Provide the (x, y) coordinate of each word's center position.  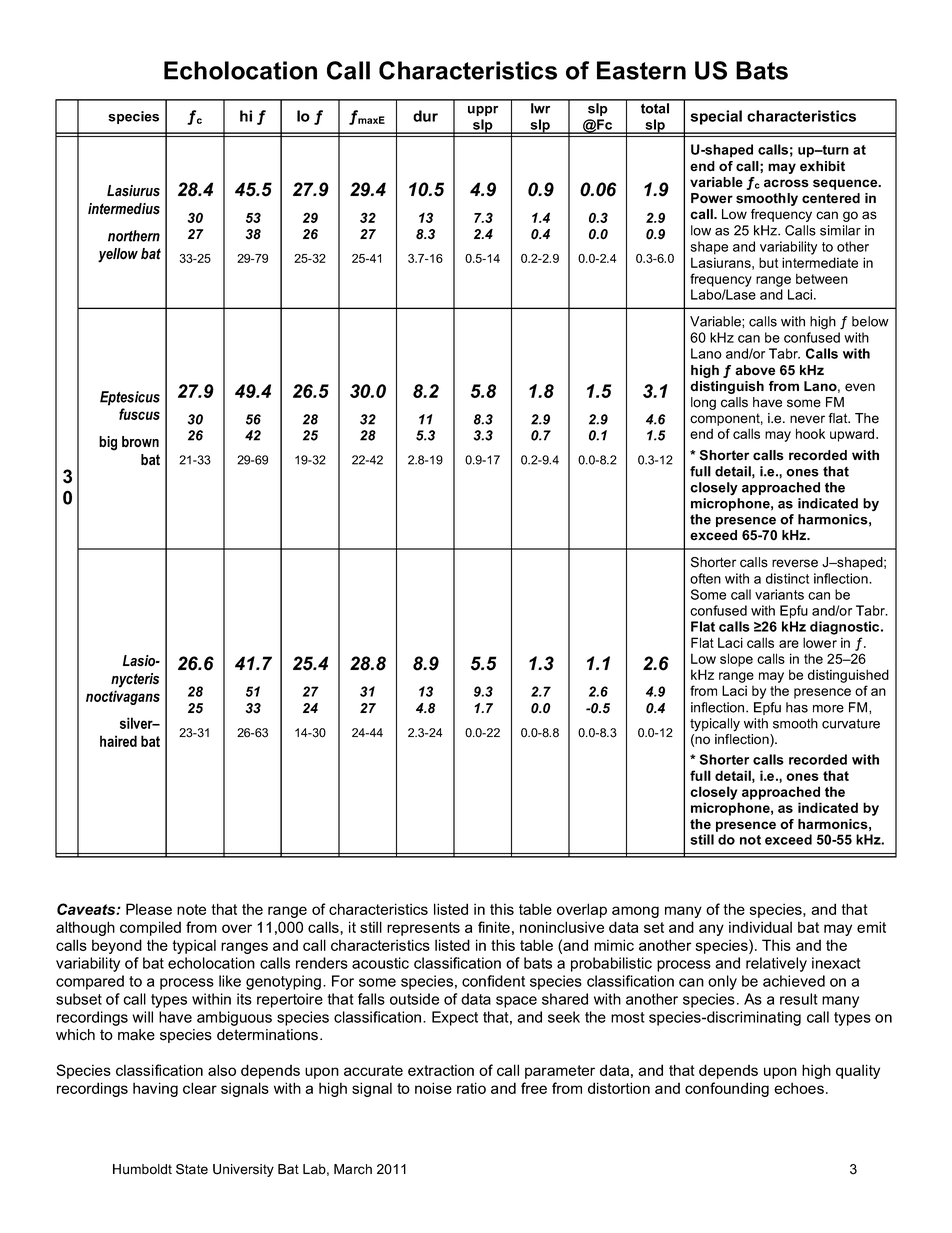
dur (425, 116)
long (703, 403)
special (716, 117)
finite (494, 927)
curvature (851, 724)
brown (140, 442)
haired (118, 741)
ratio (471, 1088)
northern (134, 236)
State (192, 1169)
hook (810, 433)
